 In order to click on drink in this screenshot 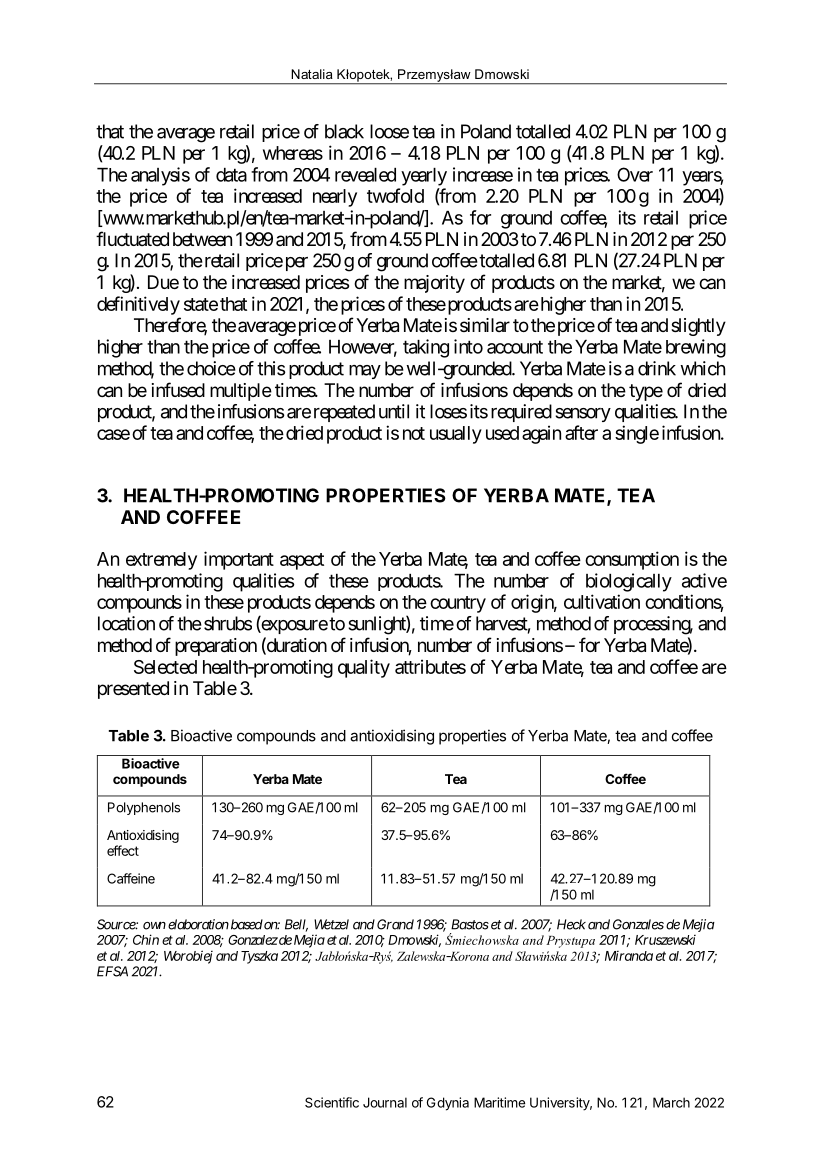, I will do `click(657, 368)`.
